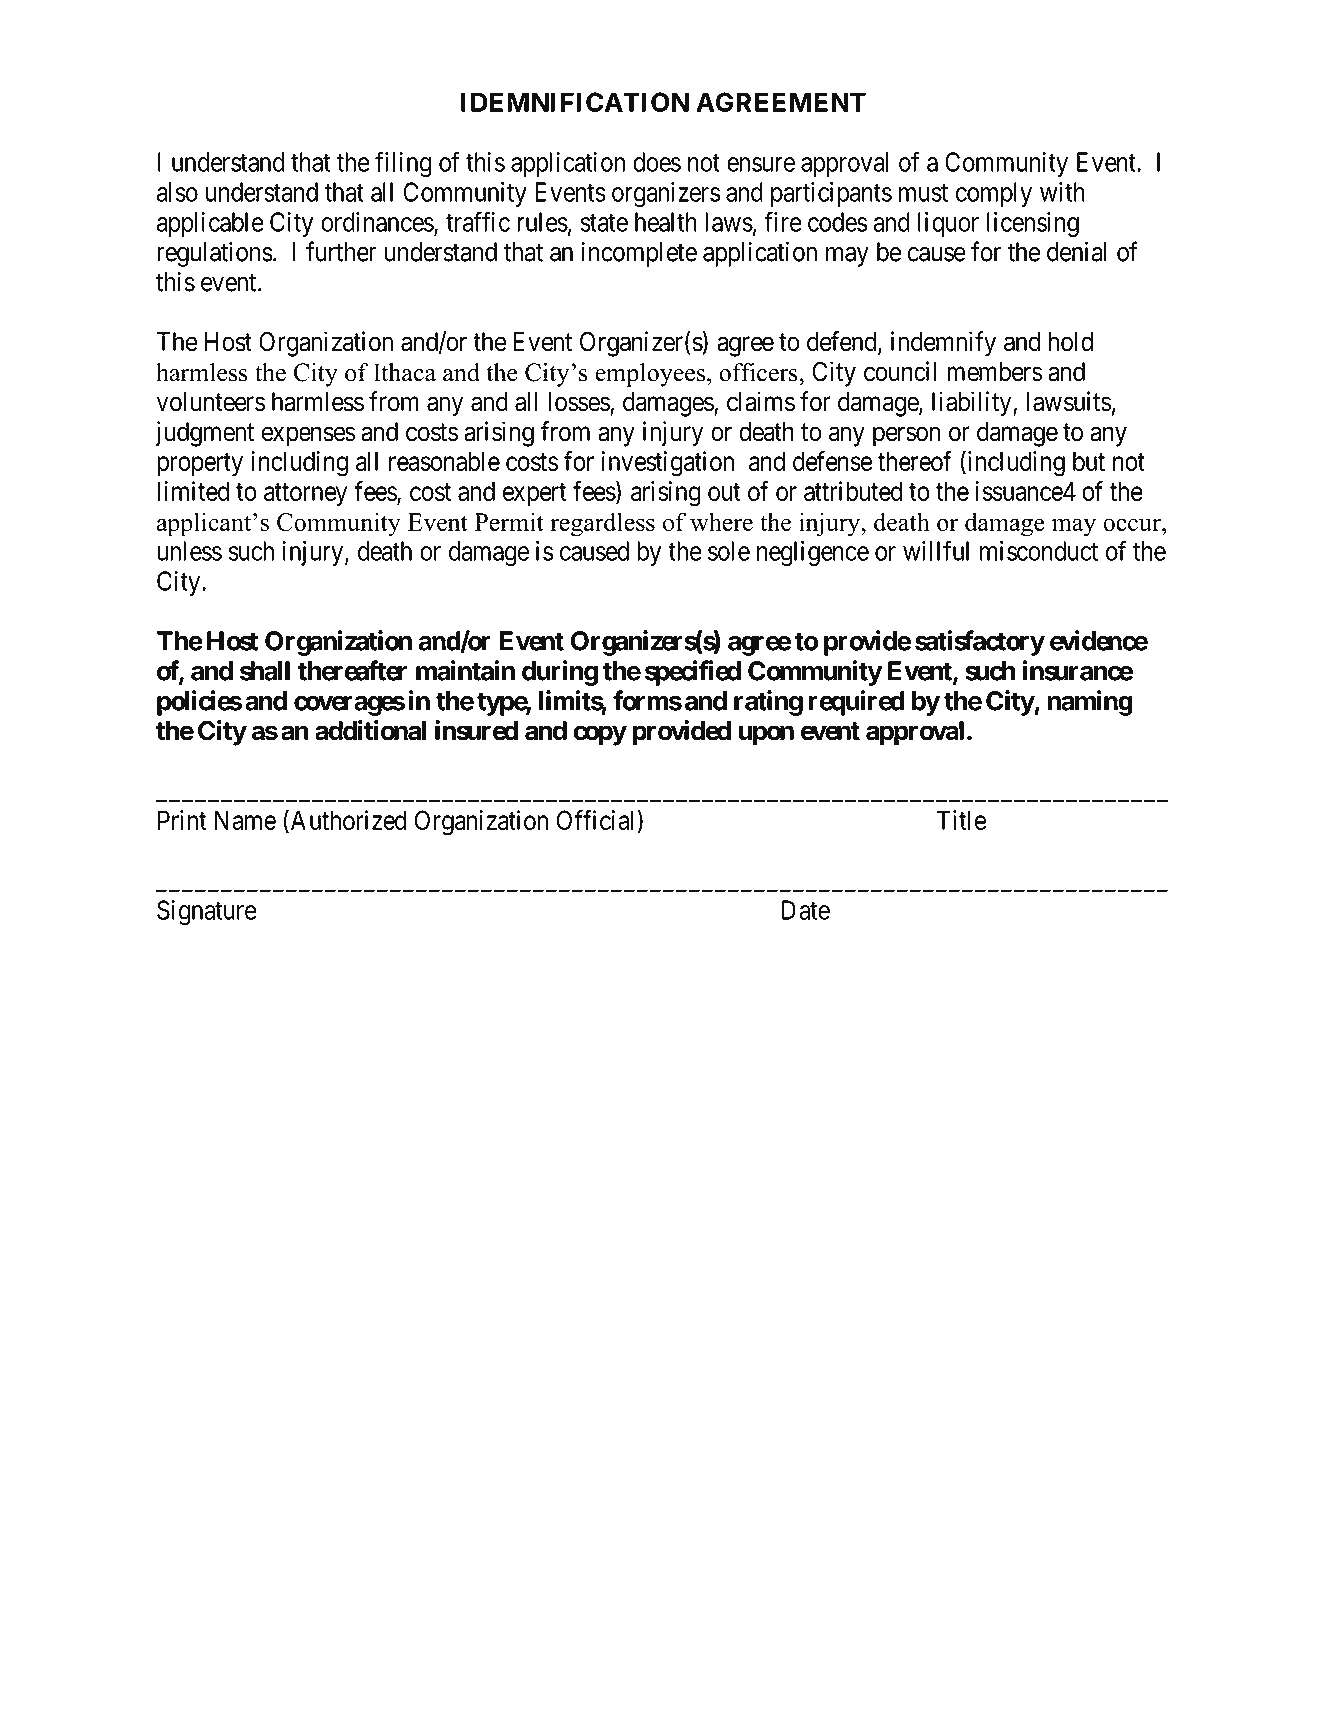 The height and width of the image is (1717, 1326). I want to click on Title, so click(961, 820).
